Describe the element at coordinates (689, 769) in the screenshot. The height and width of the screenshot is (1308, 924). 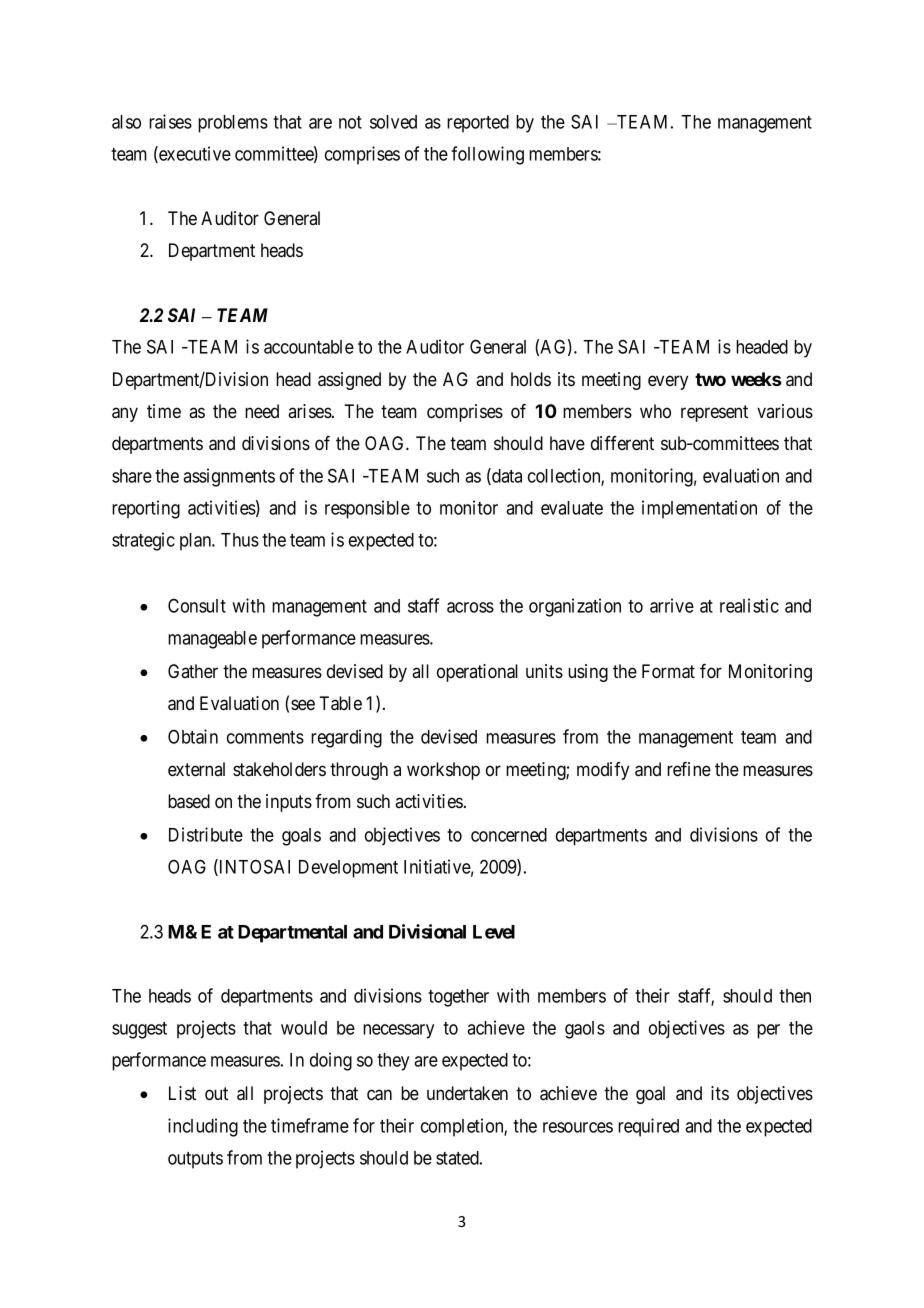
I see `refine` at that location.
